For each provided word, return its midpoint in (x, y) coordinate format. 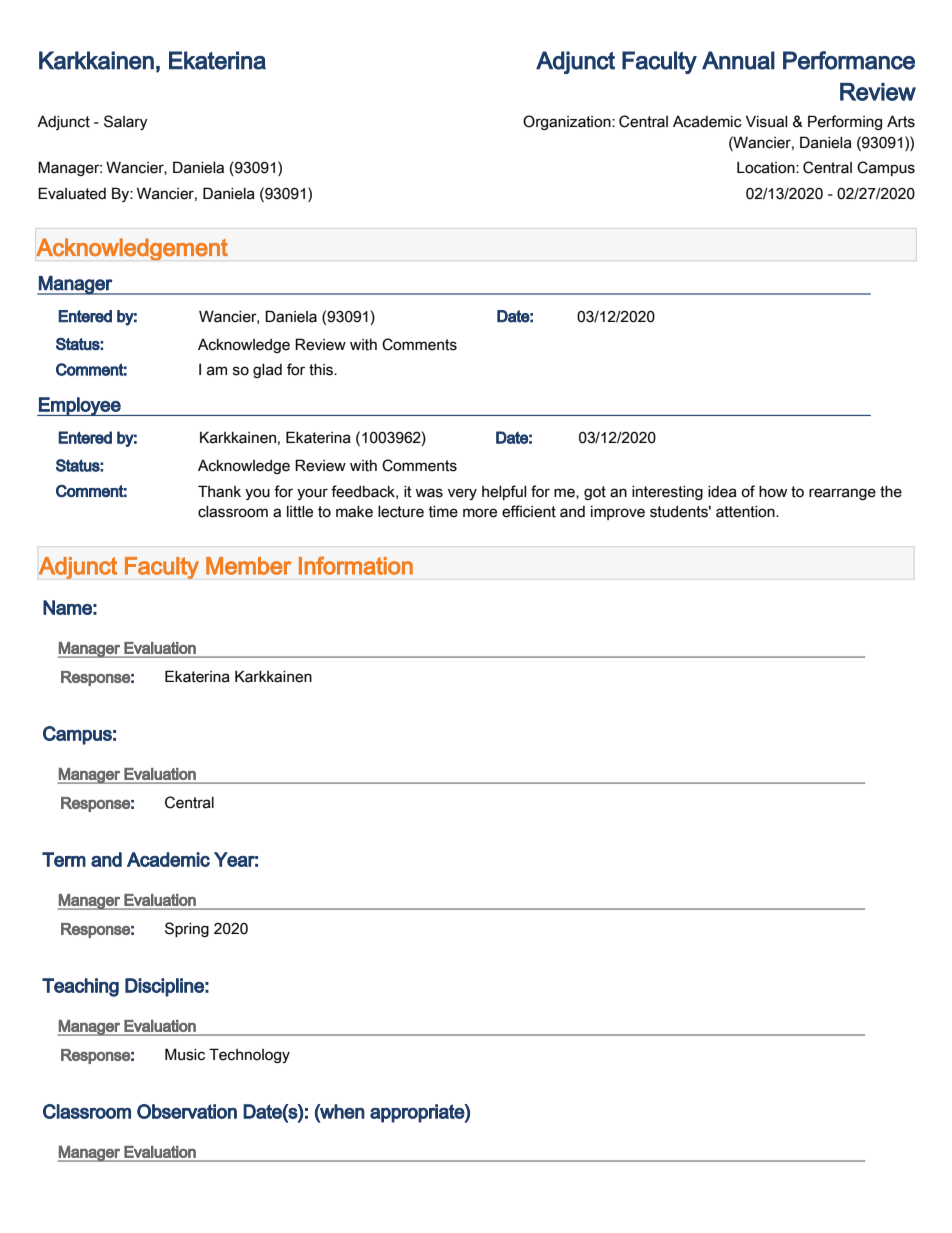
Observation (187, 1111)
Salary (126, 122)
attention (746, 512)
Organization (568, 122)
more (480, 513)
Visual (767, 121)
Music (185, 1054)
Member (248, 566)
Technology (249, 1055)
